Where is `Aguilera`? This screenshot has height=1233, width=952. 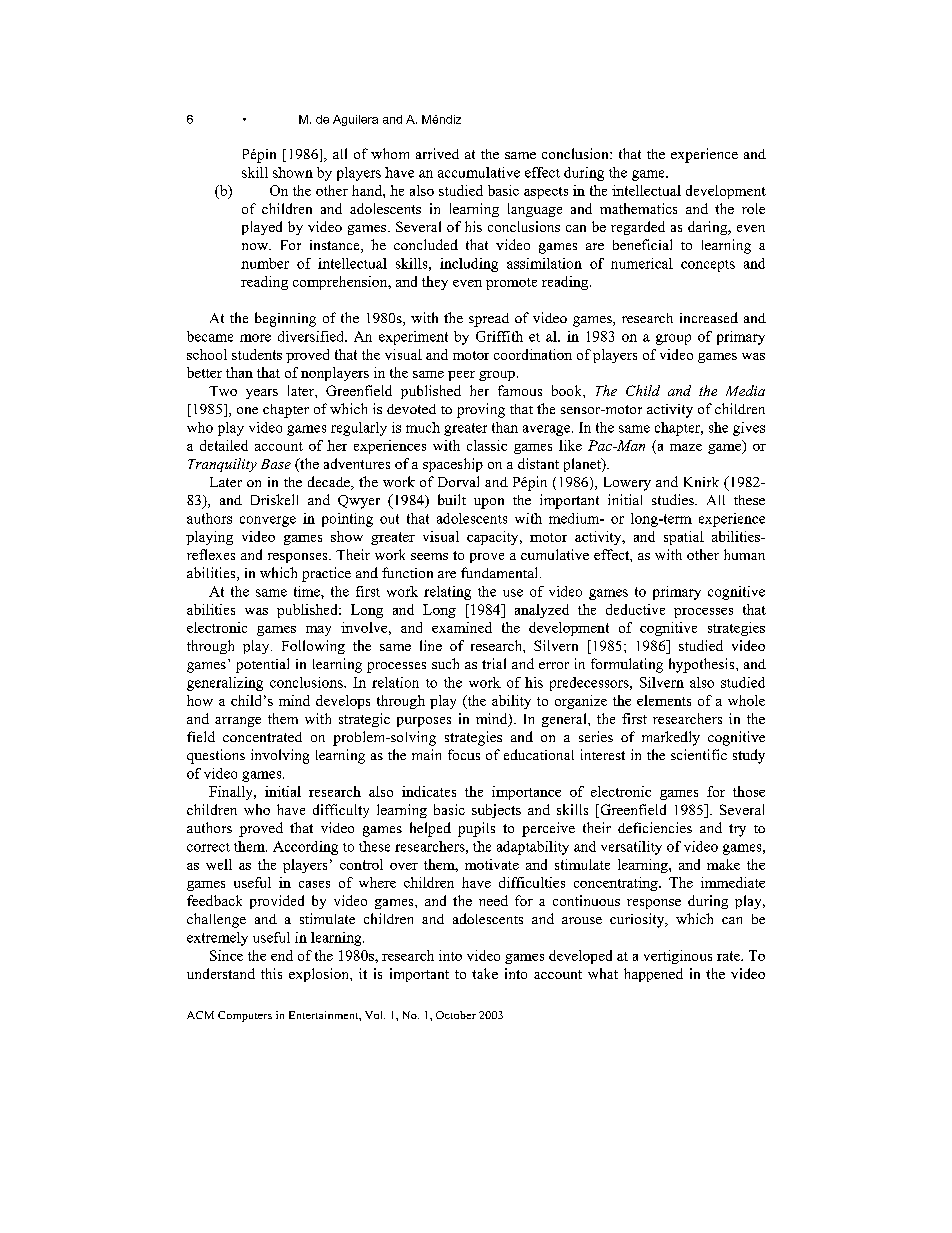
Aguilera is located at coordinates (355, 120).
